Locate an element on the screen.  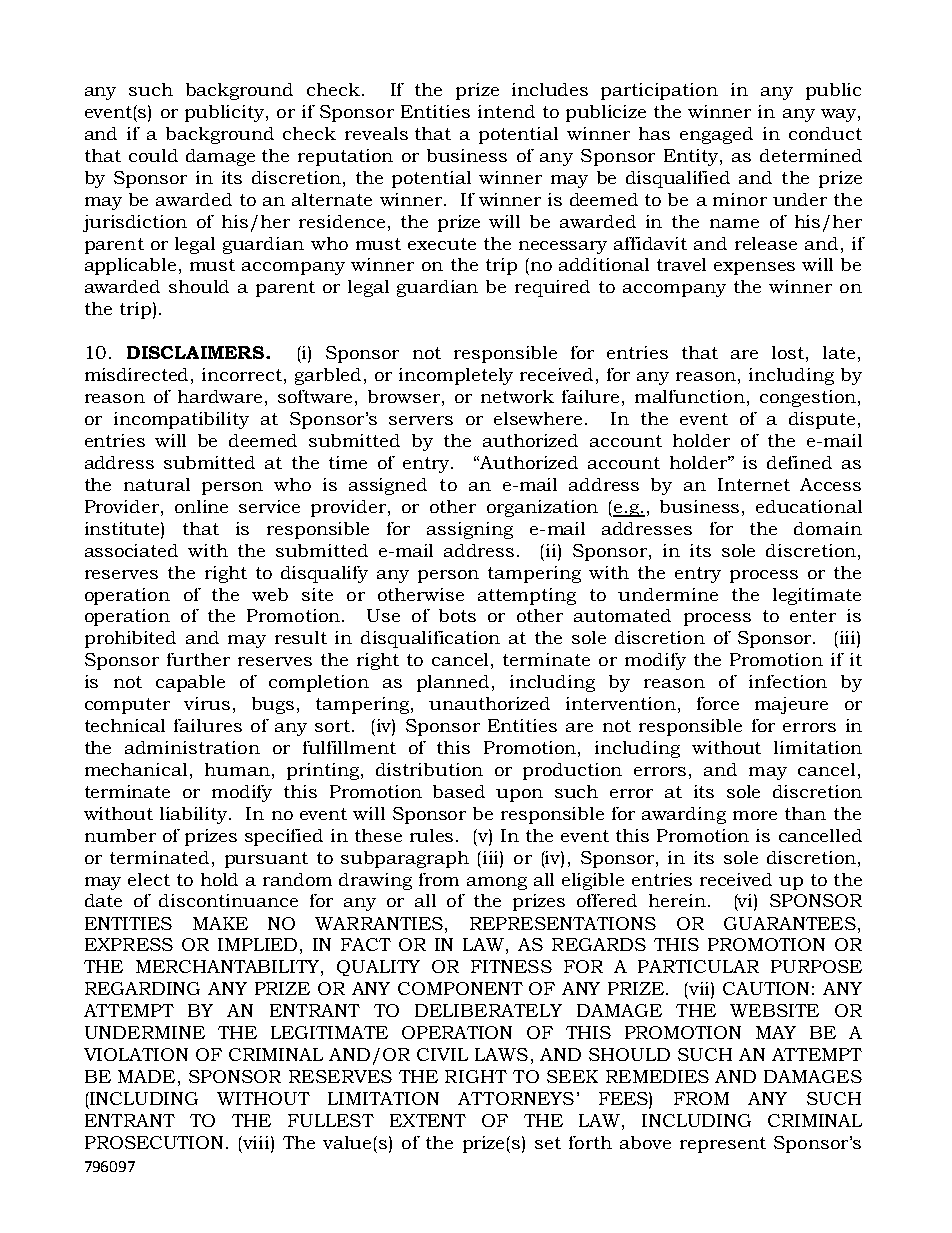
enter is located at coordinates (813, 616).
